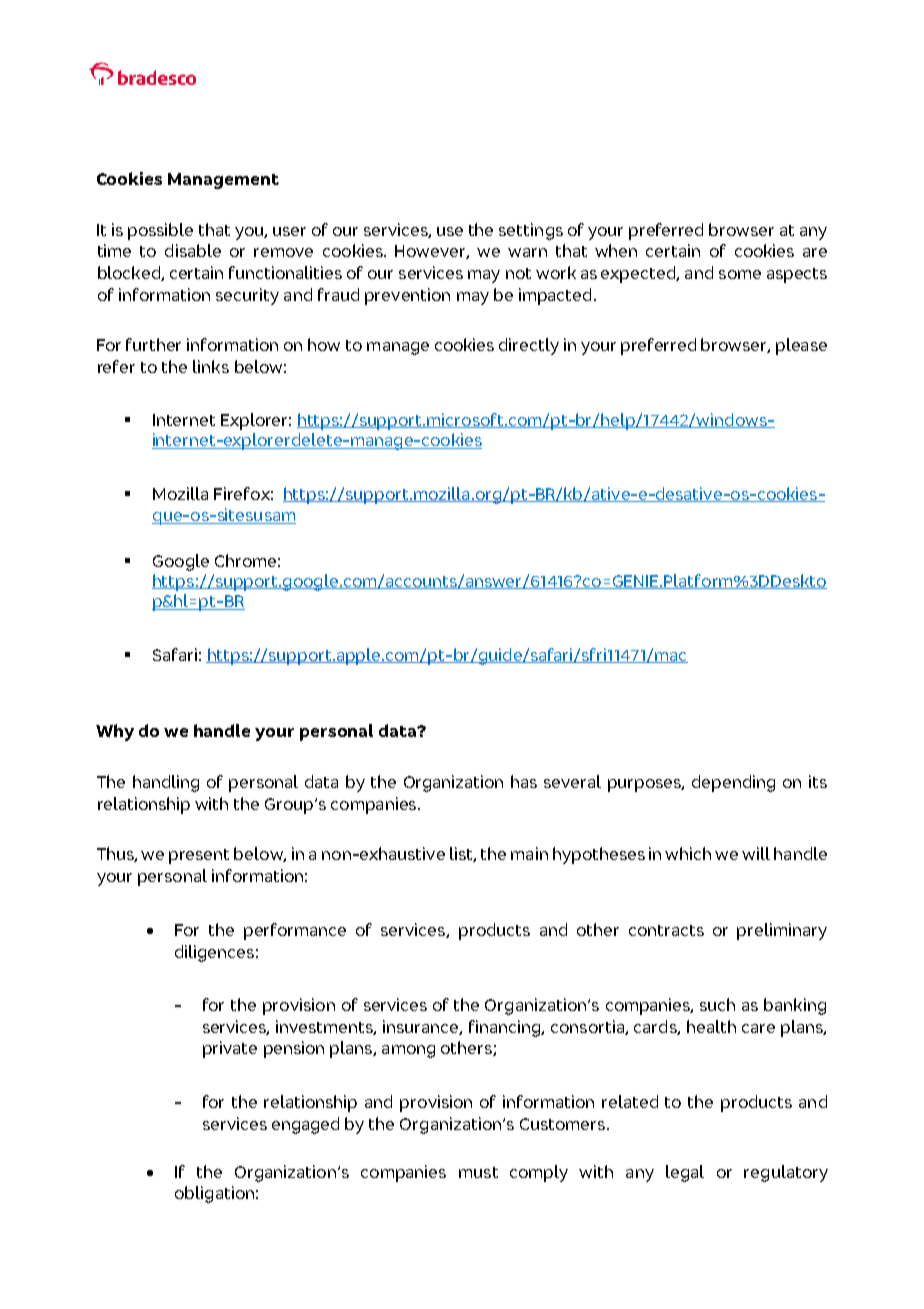 This screenshot has height=1309, width=924. What do you see at coordinates (756, 853) in the screenshot?
I see `will` at bounding box center [756, 853].
